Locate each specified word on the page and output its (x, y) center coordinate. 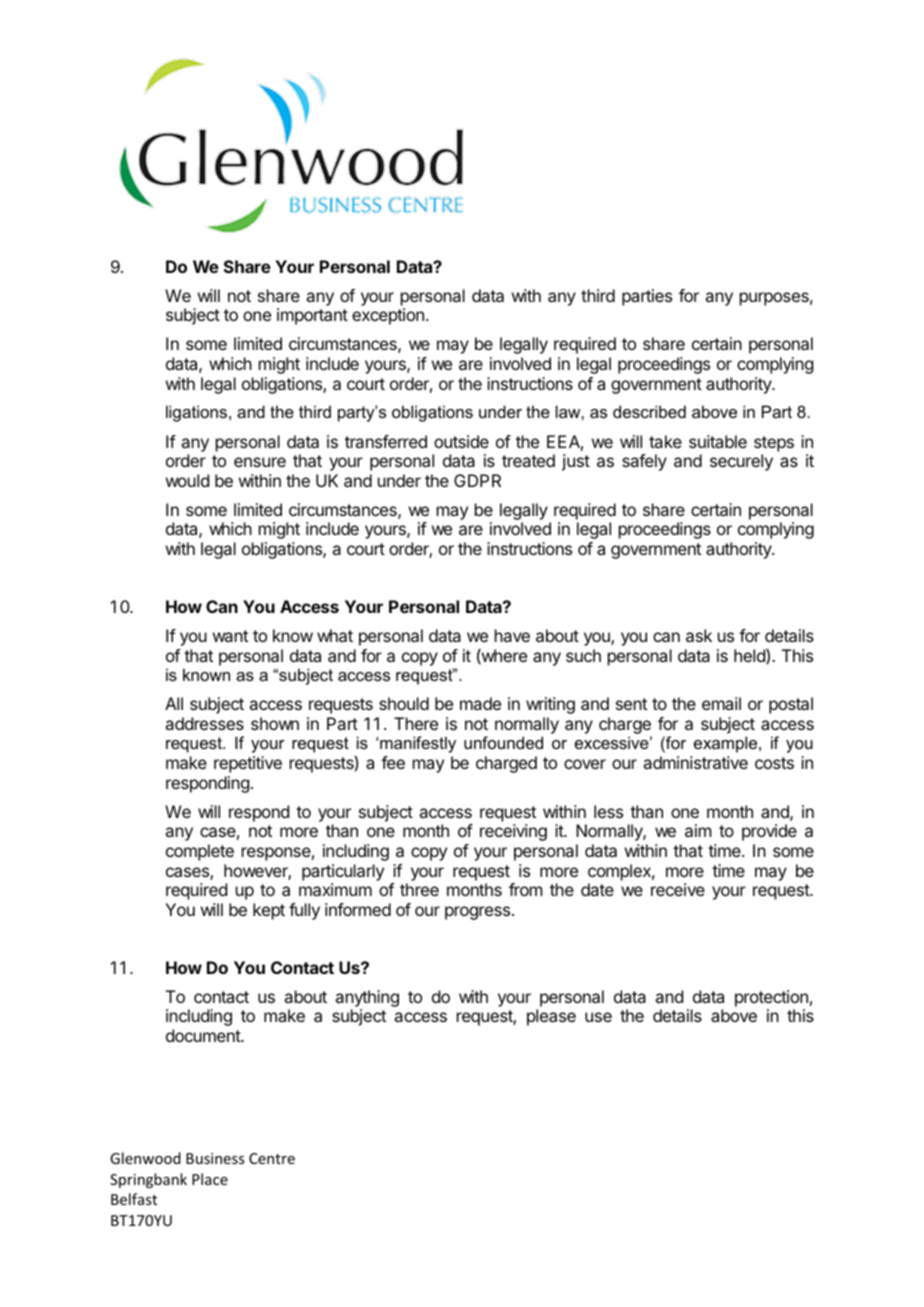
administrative (695, 762)
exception (388, 316)
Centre (272, 1158)
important (312, 316)
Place (210, 1179)
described (649, 411)
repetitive (248, 764)
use (598, 1017)
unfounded (503, 742)
